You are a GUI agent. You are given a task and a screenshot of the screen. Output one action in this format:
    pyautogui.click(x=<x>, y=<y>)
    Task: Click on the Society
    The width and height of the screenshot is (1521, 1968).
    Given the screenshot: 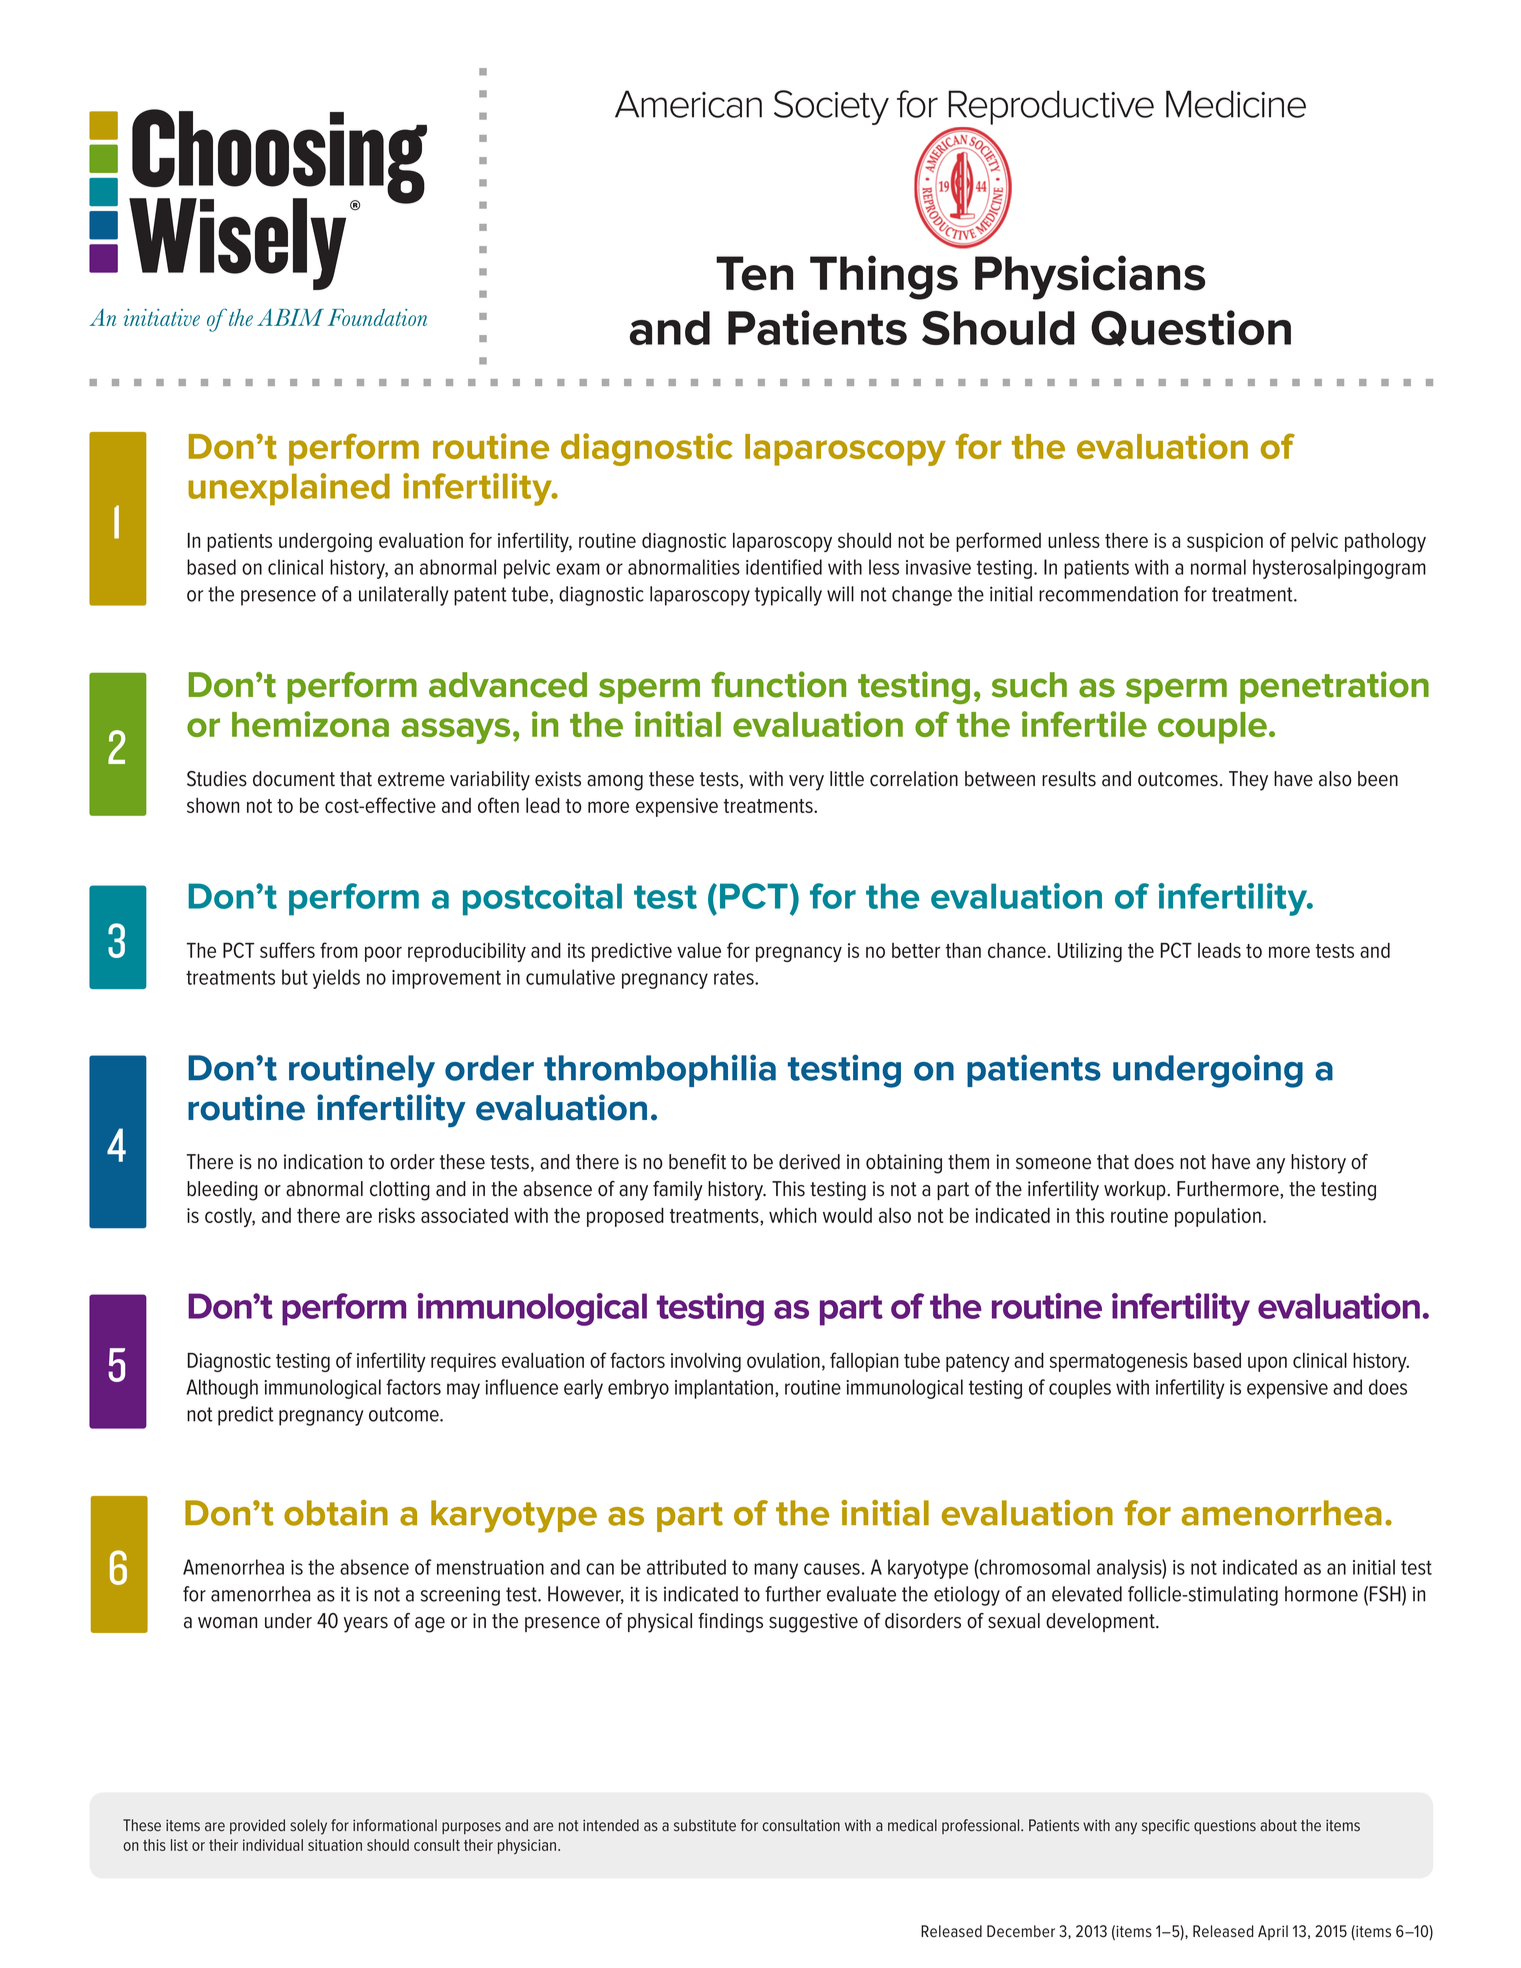 What is the action you would take?
    pyautogui.click(x=831, y=107)
